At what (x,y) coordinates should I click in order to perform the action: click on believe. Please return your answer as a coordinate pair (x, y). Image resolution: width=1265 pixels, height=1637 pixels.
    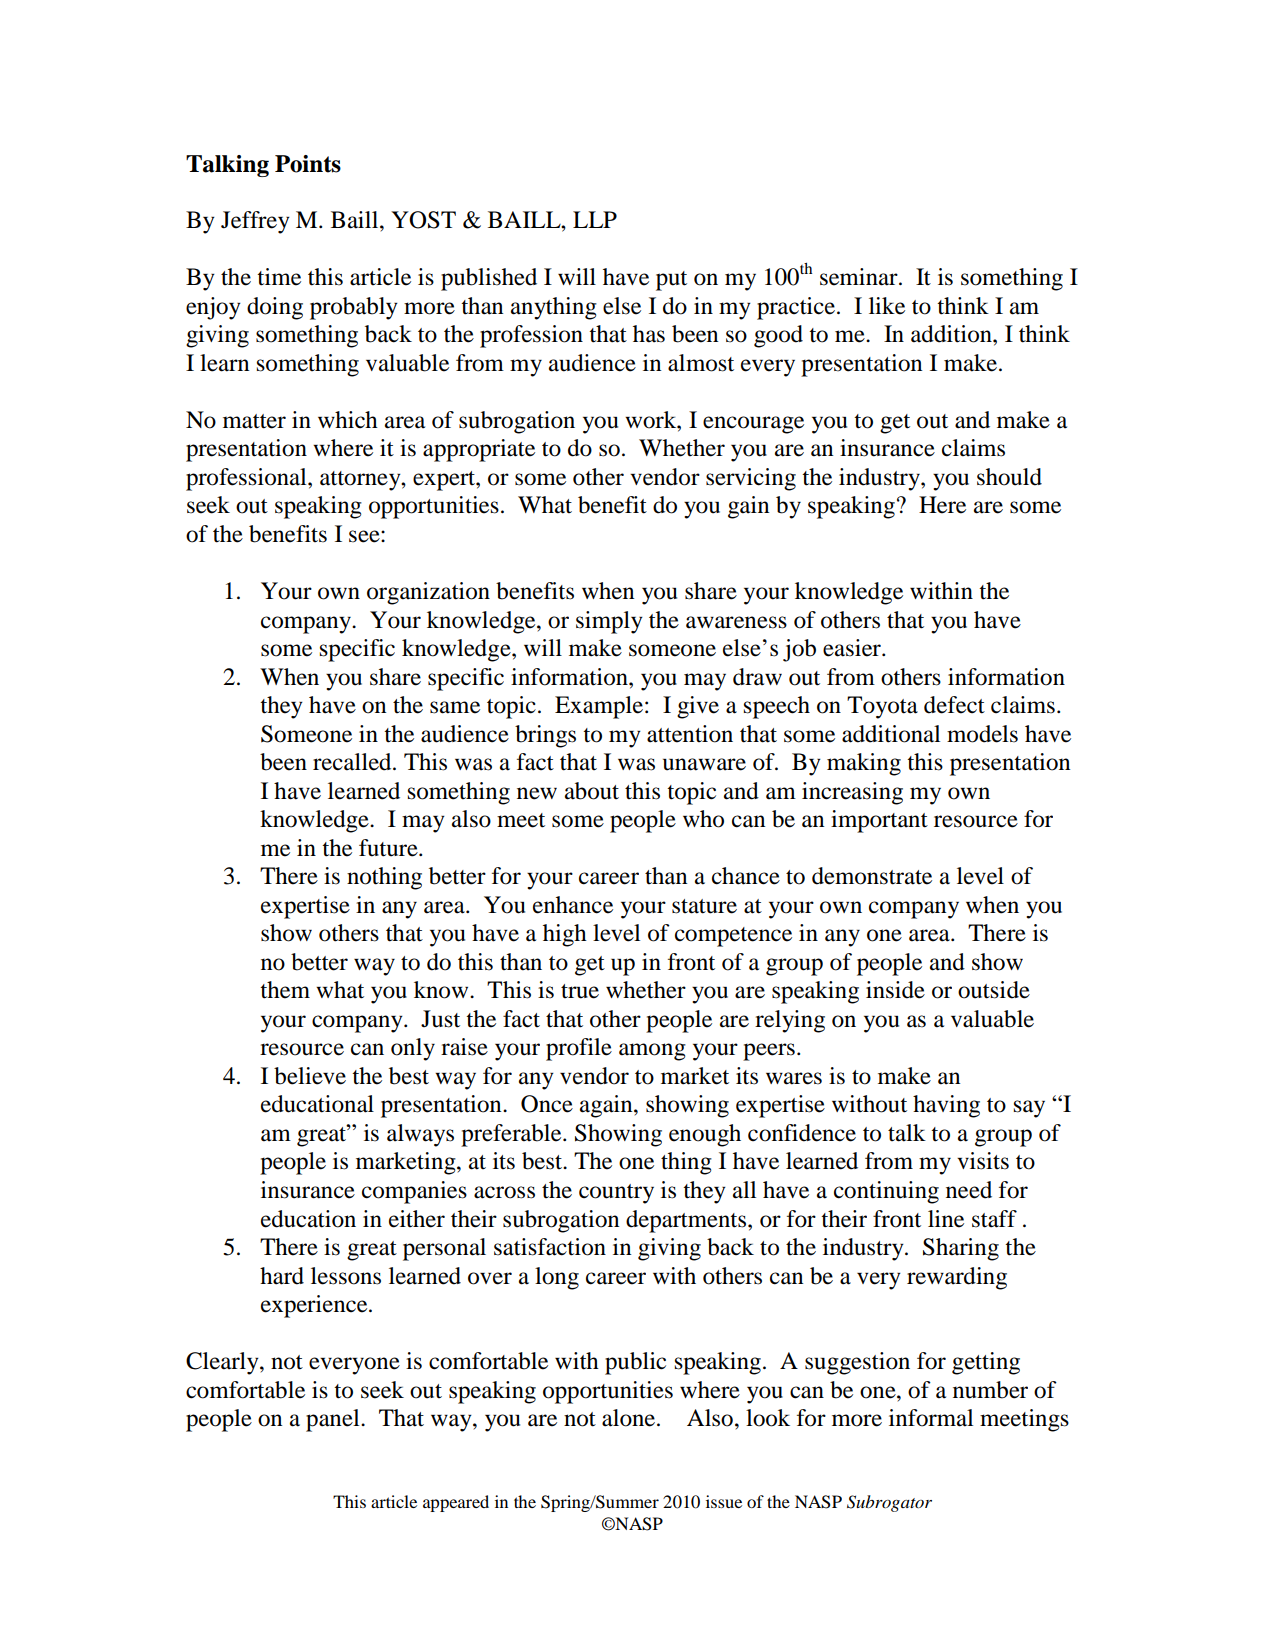
    Looking at the image, I should click on (310, 1076).
